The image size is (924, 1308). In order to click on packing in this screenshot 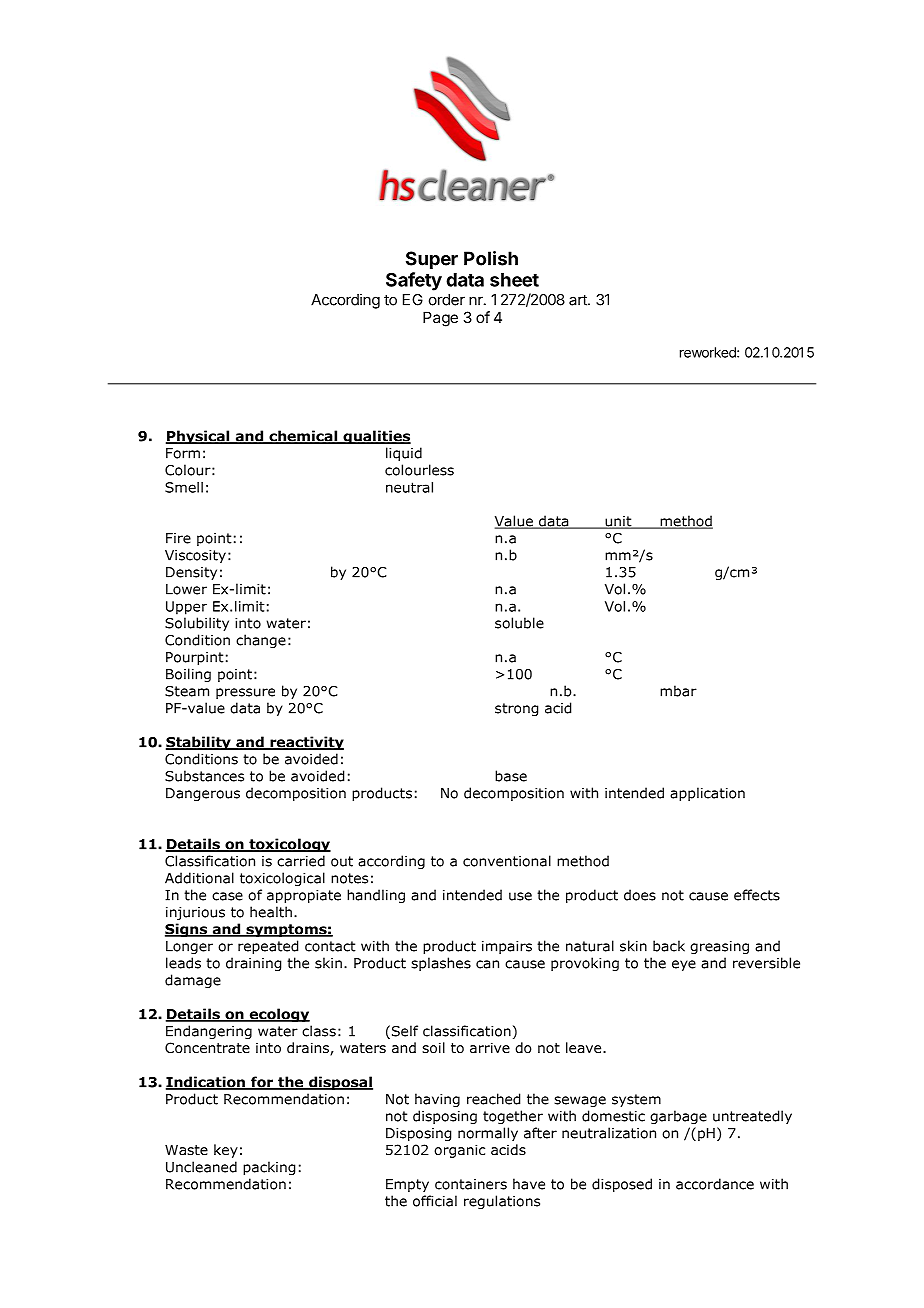, I will do `click(269, 1168)`.
